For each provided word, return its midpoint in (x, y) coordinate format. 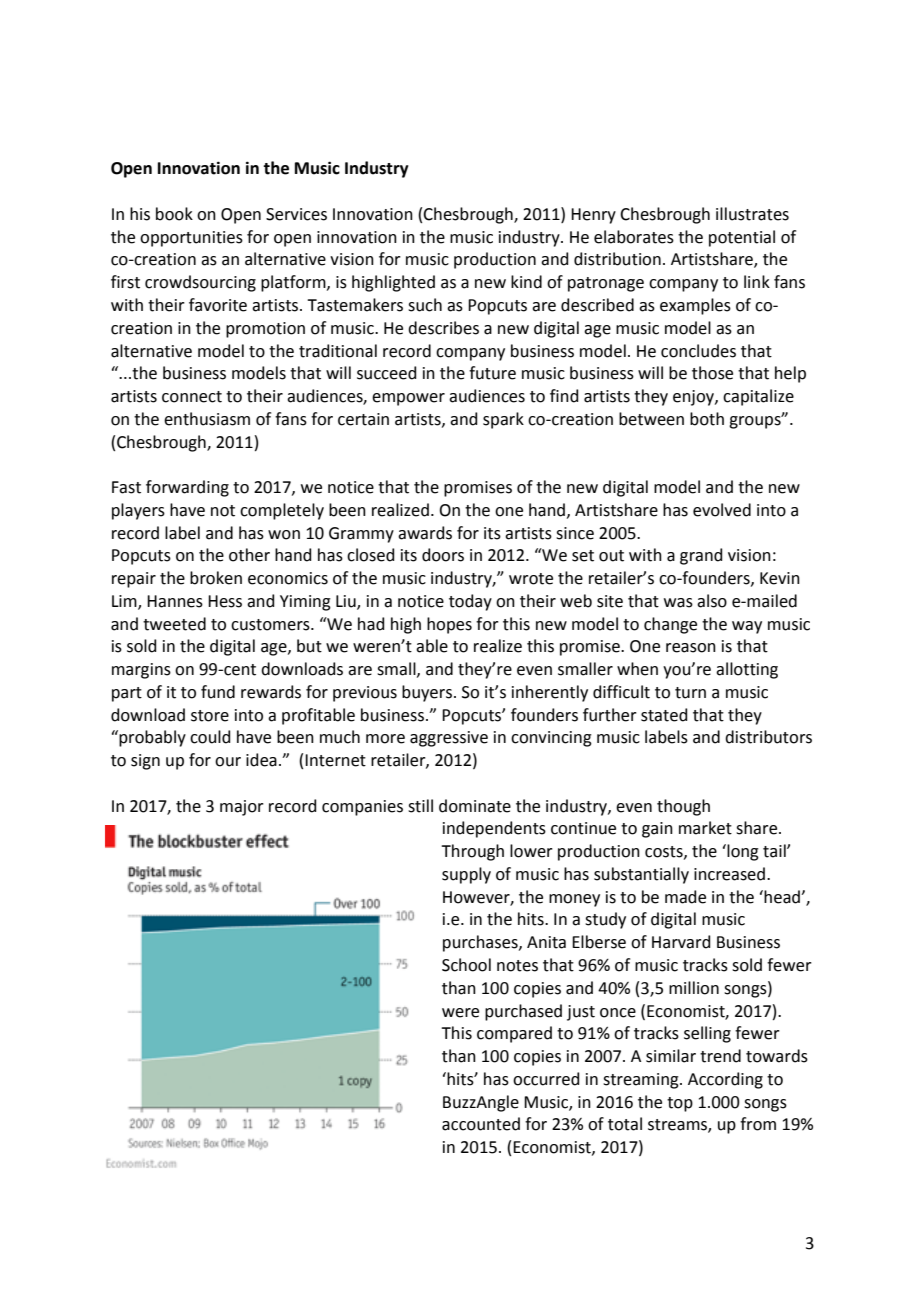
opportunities (191, 239)
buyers (427, 693)
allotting (747, 670)
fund (218, 692)
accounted (481, 1124)
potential (742, 238)
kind (526, 282)
